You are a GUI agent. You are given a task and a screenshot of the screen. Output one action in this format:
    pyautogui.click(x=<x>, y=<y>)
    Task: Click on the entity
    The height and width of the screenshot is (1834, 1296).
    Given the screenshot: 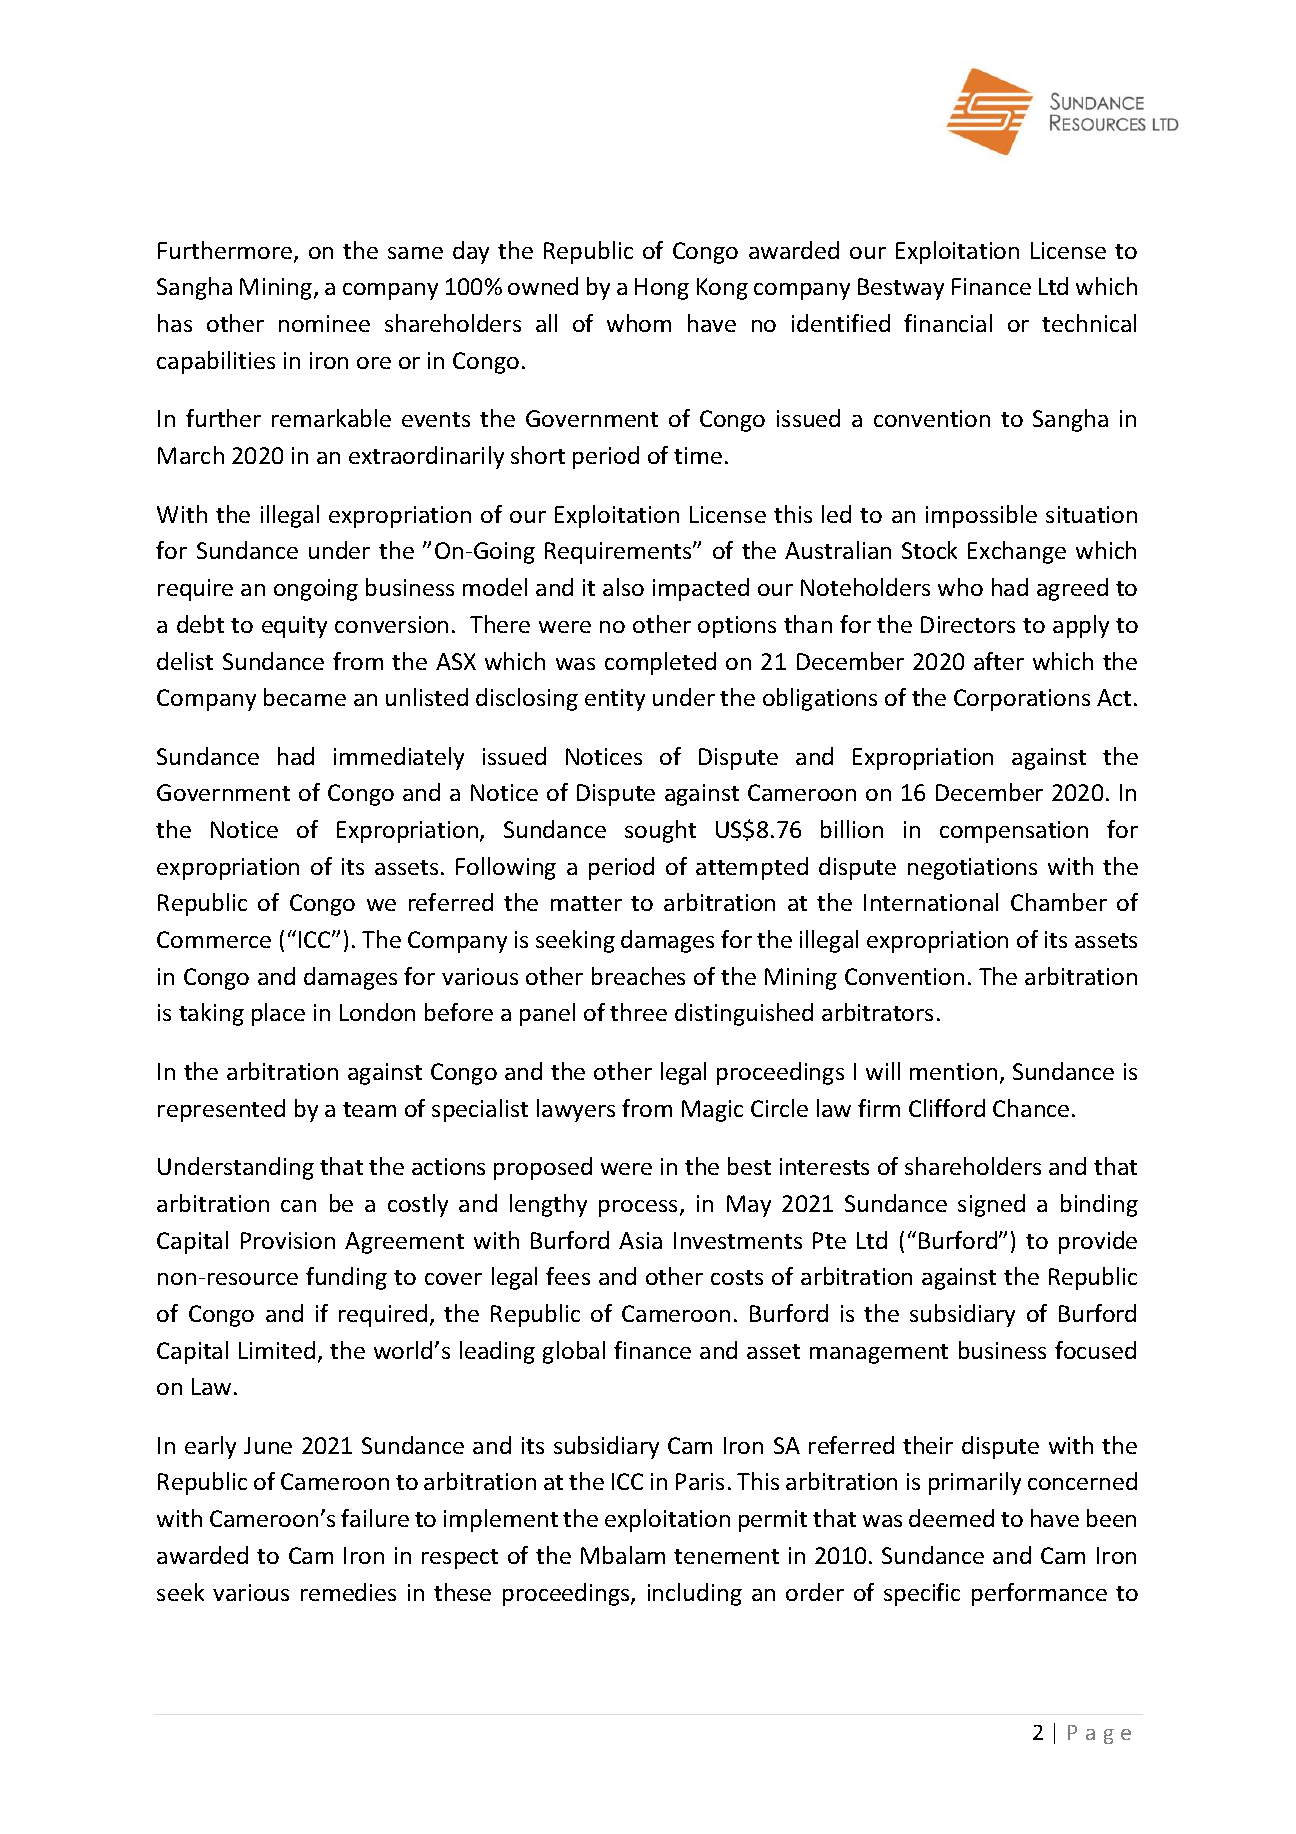 What is the action you would take?
    pyautogui.click(x=615, y=700)
